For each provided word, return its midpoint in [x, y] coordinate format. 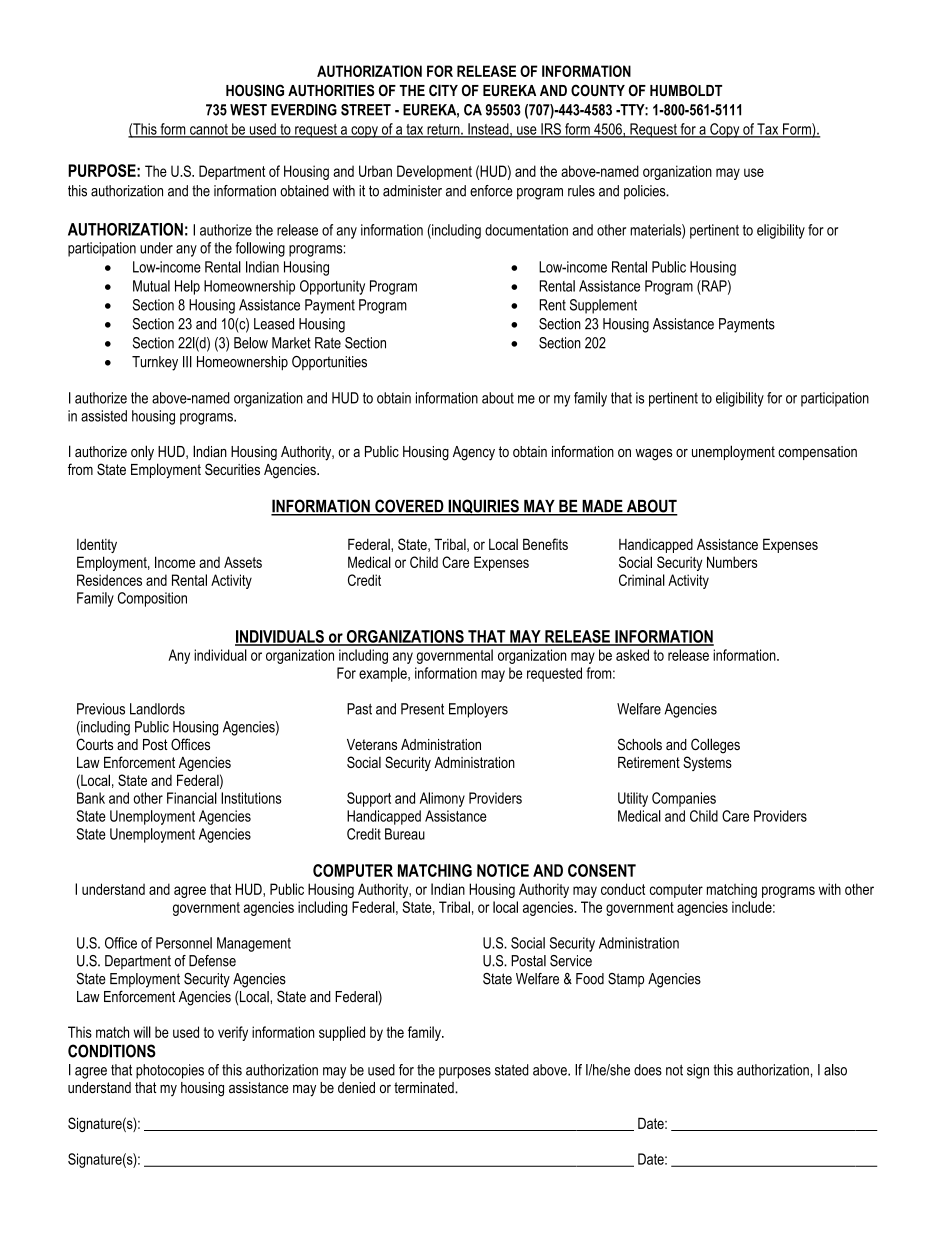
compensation [817, 453]
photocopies [170, 1071]
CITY [443, 90]
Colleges [715, 746]
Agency [474, 453]
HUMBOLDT [686, 90]
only [142, 453]
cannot [209, 130]
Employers [478, 710]
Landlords [157, 709]
